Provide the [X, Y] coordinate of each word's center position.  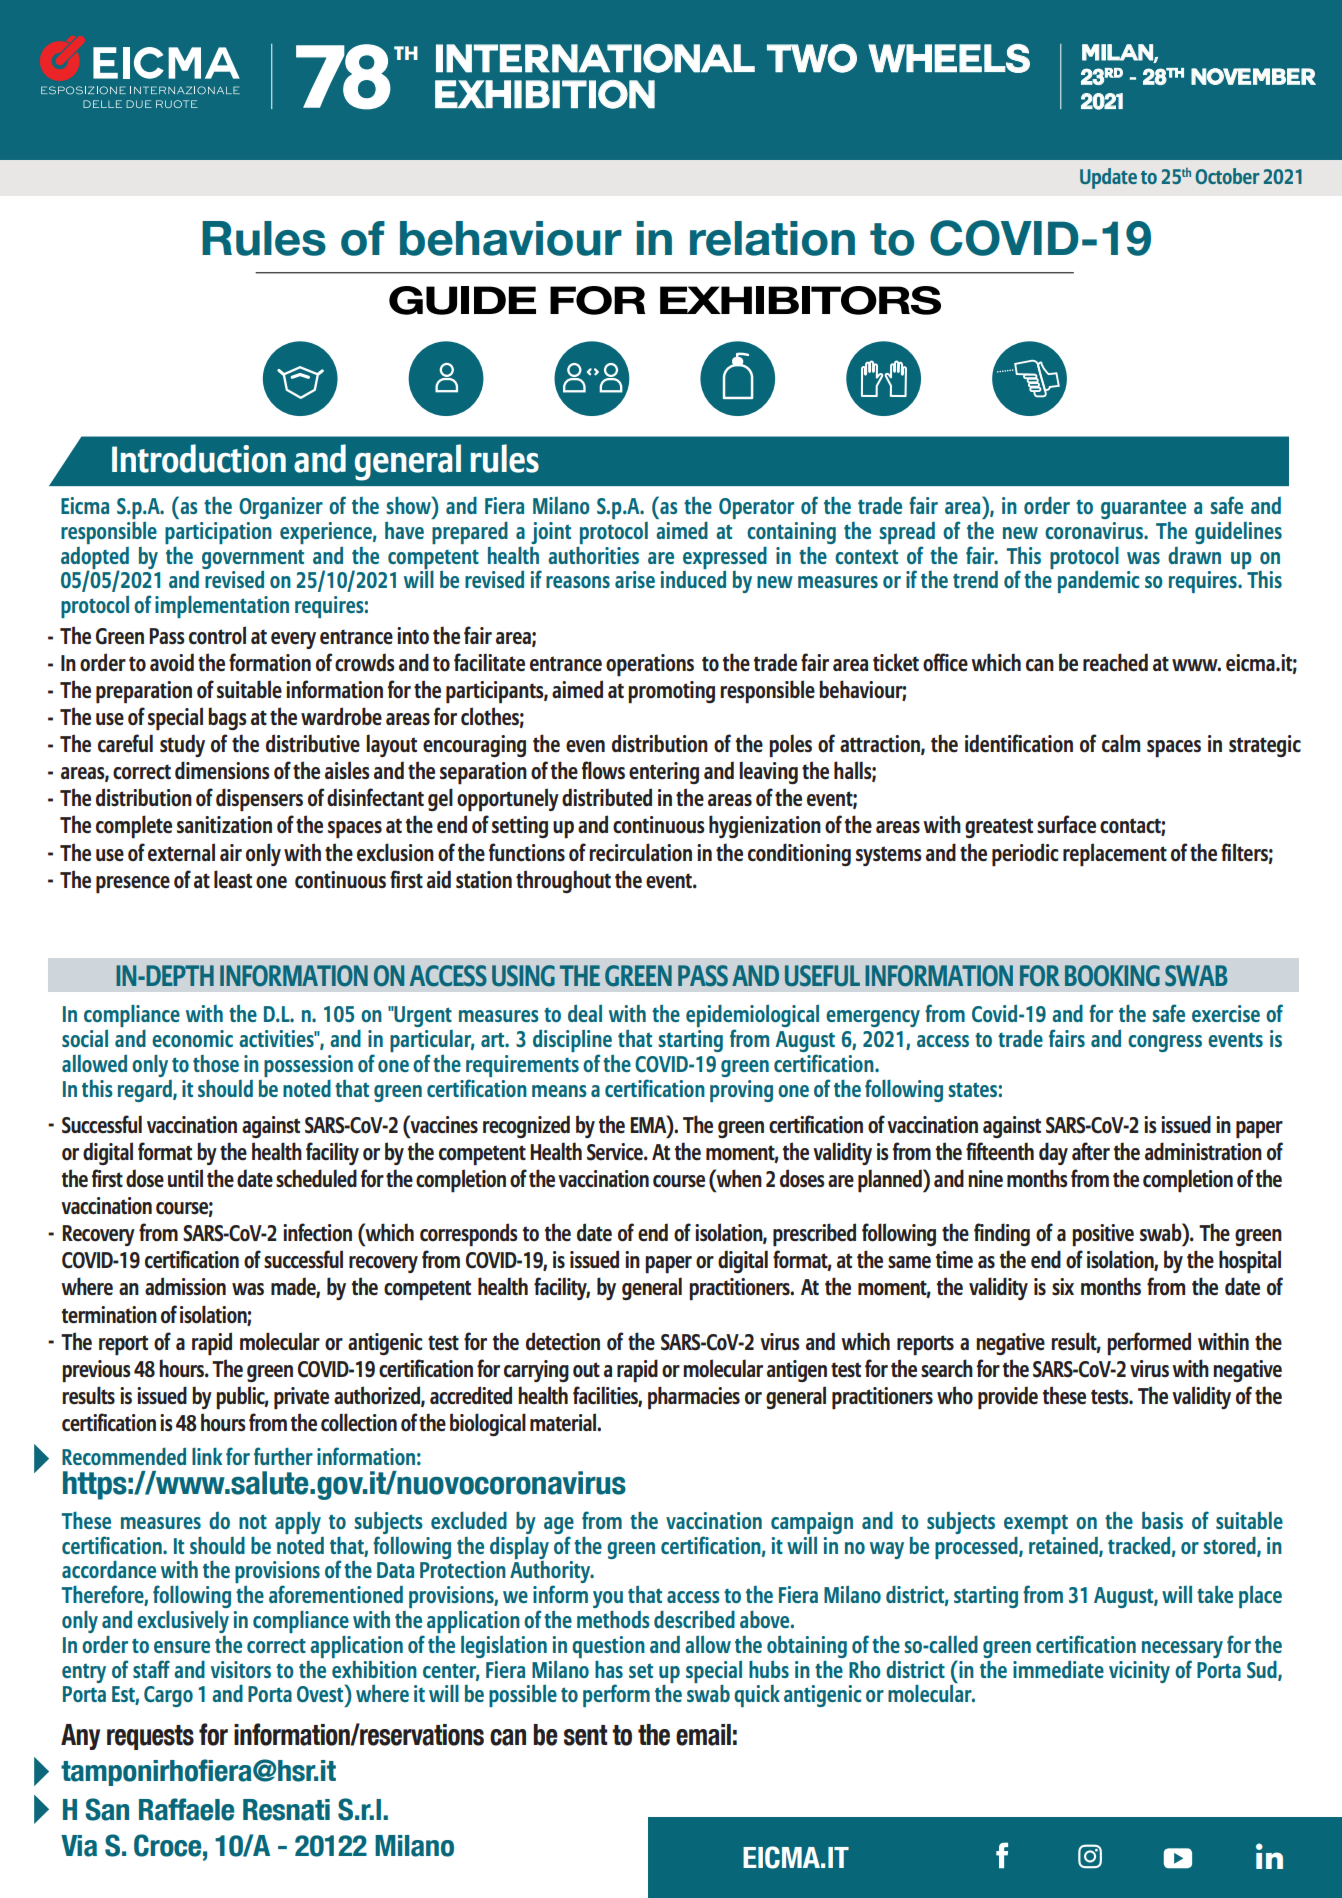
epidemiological [752, 1017]
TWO [812, 58]
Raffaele [186, 1809]
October [1227, 176]
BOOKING [1112, 975]
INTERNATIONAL [595, 58]
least [233, 879]
